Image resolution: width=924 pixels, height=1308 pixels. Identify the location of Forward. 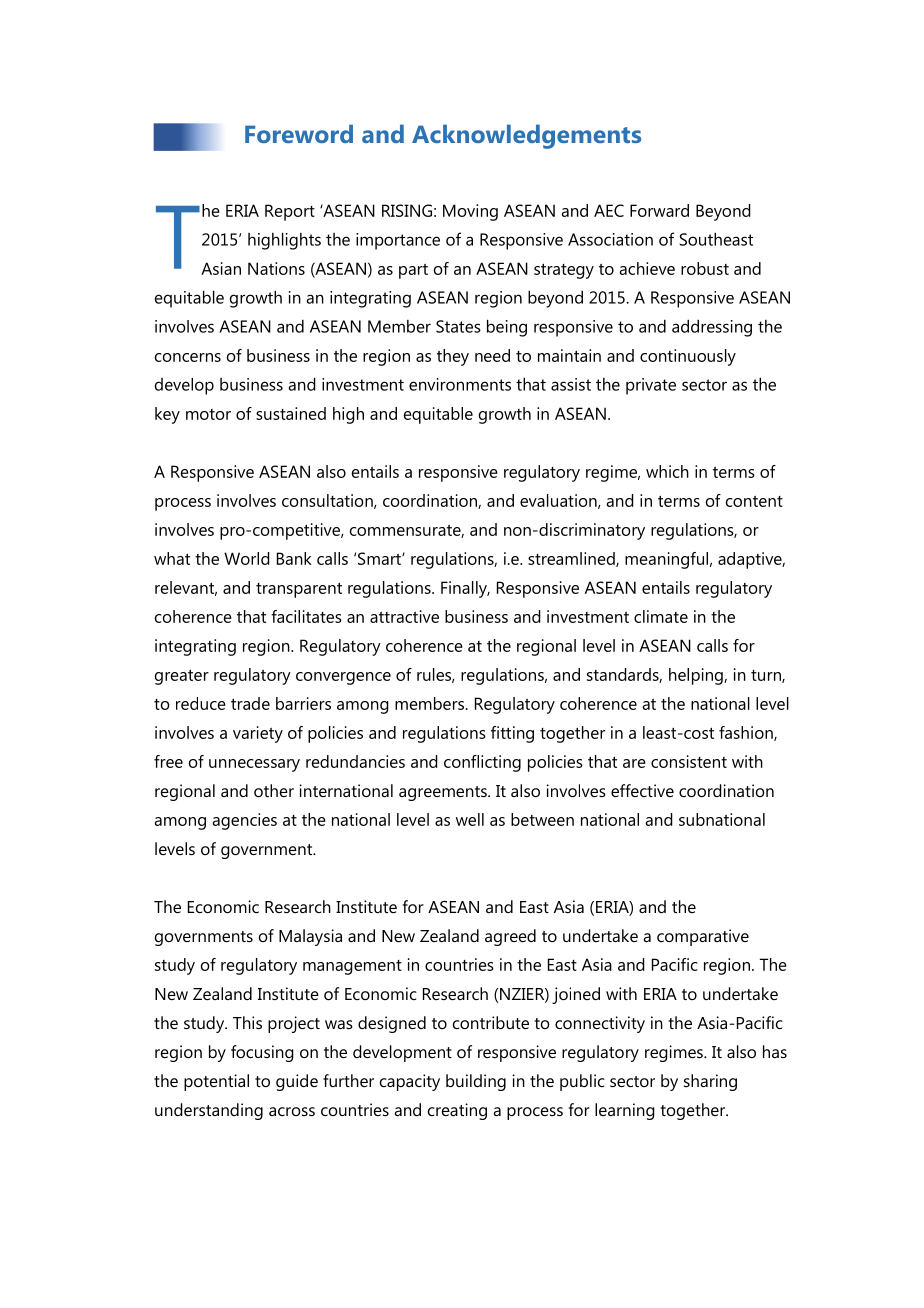
(659, 210).
